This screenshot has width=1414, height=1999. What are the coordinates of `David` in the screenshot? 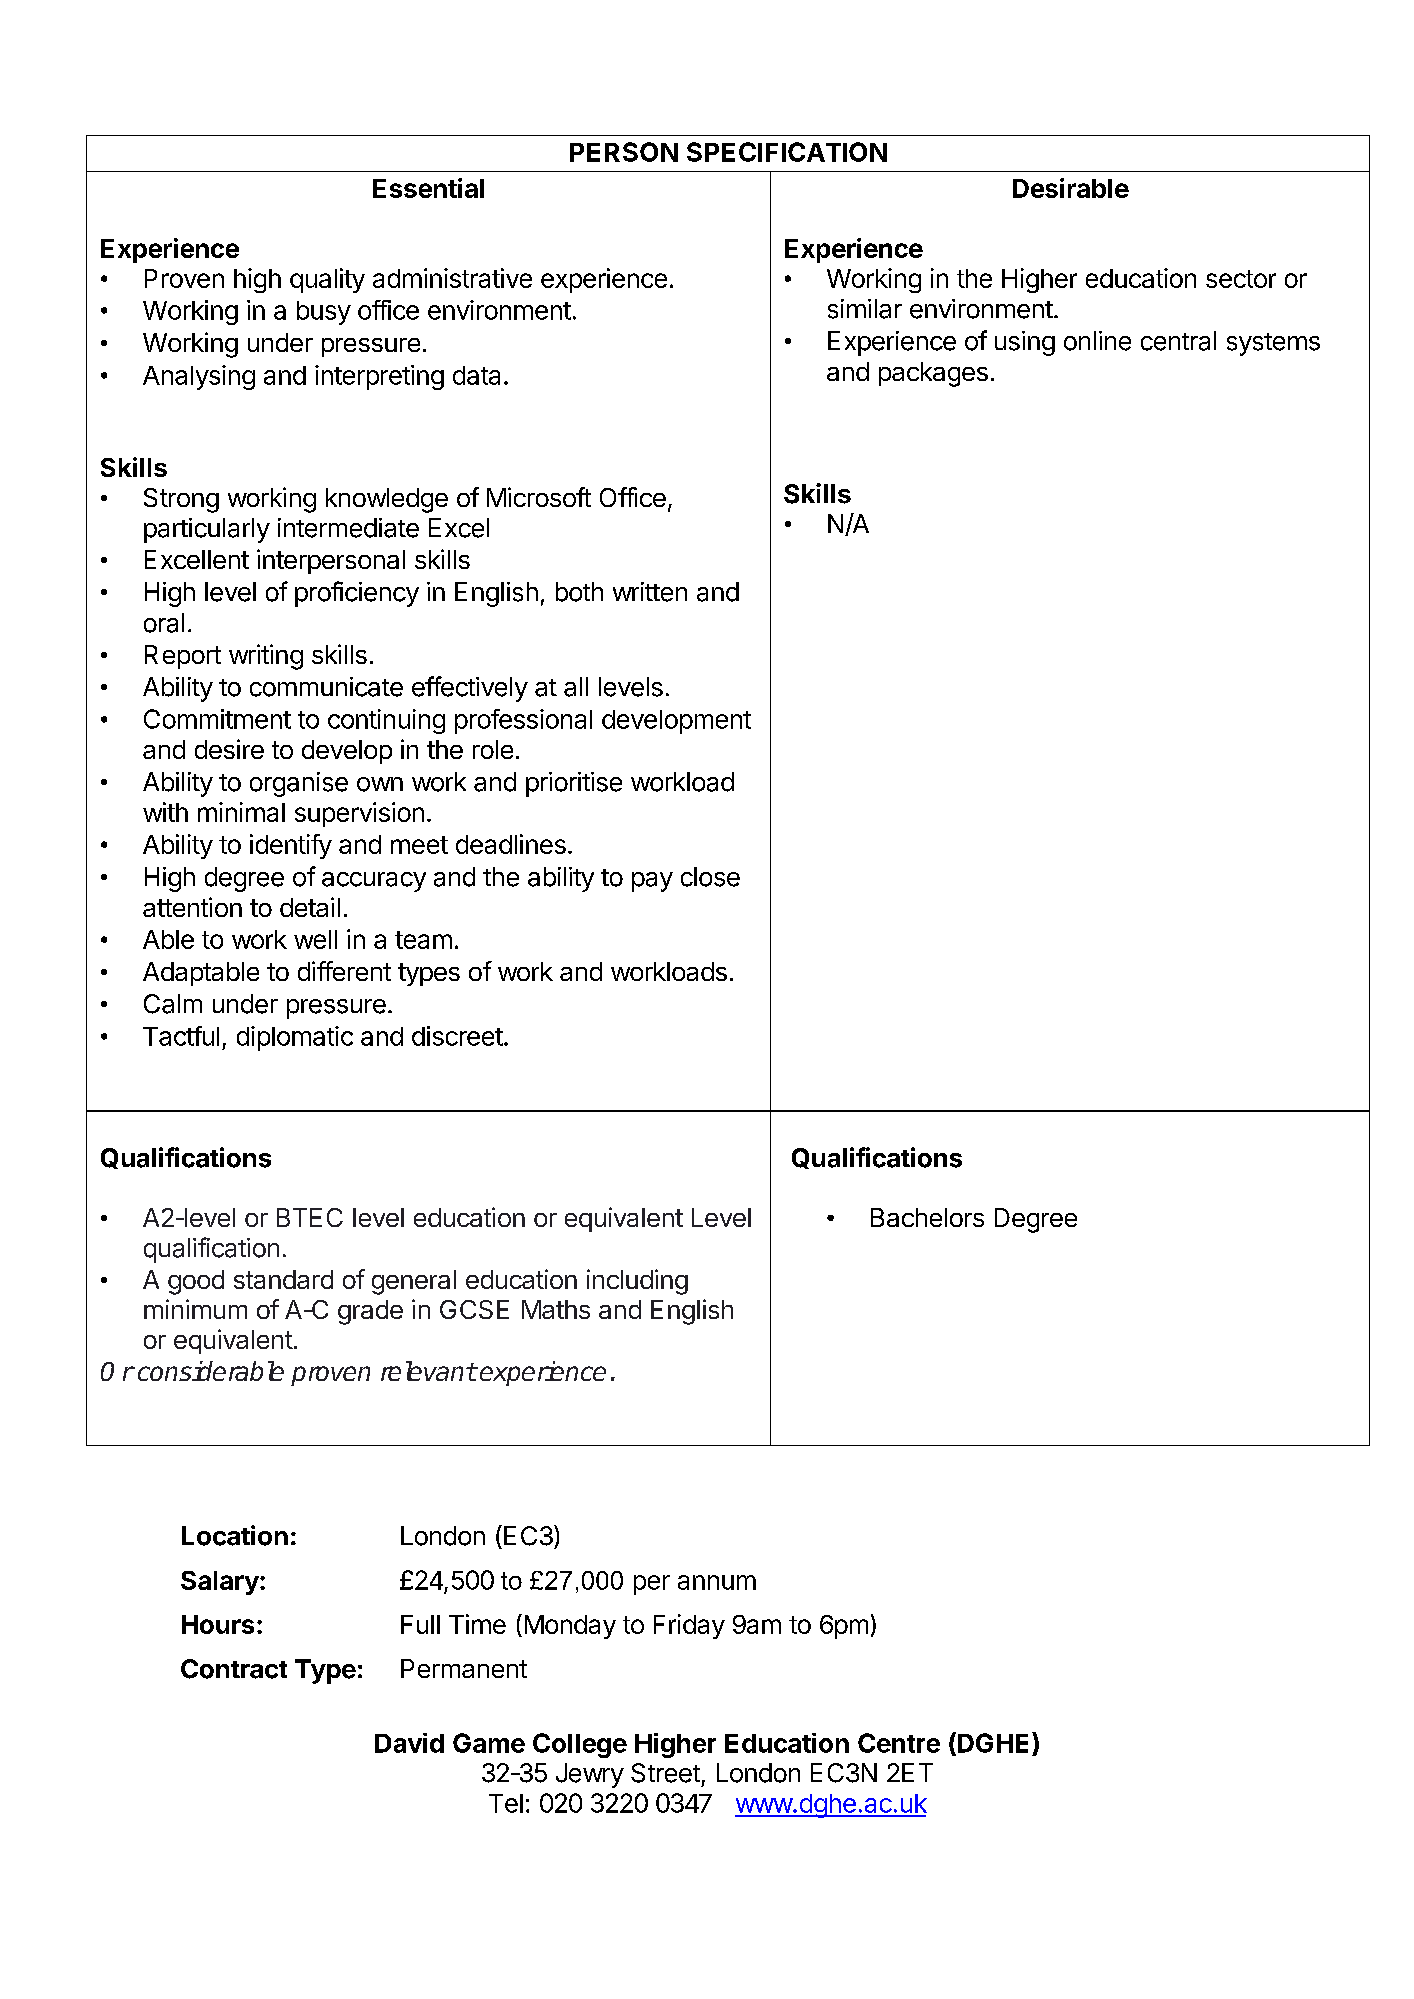 It's located at (409, 1743).
